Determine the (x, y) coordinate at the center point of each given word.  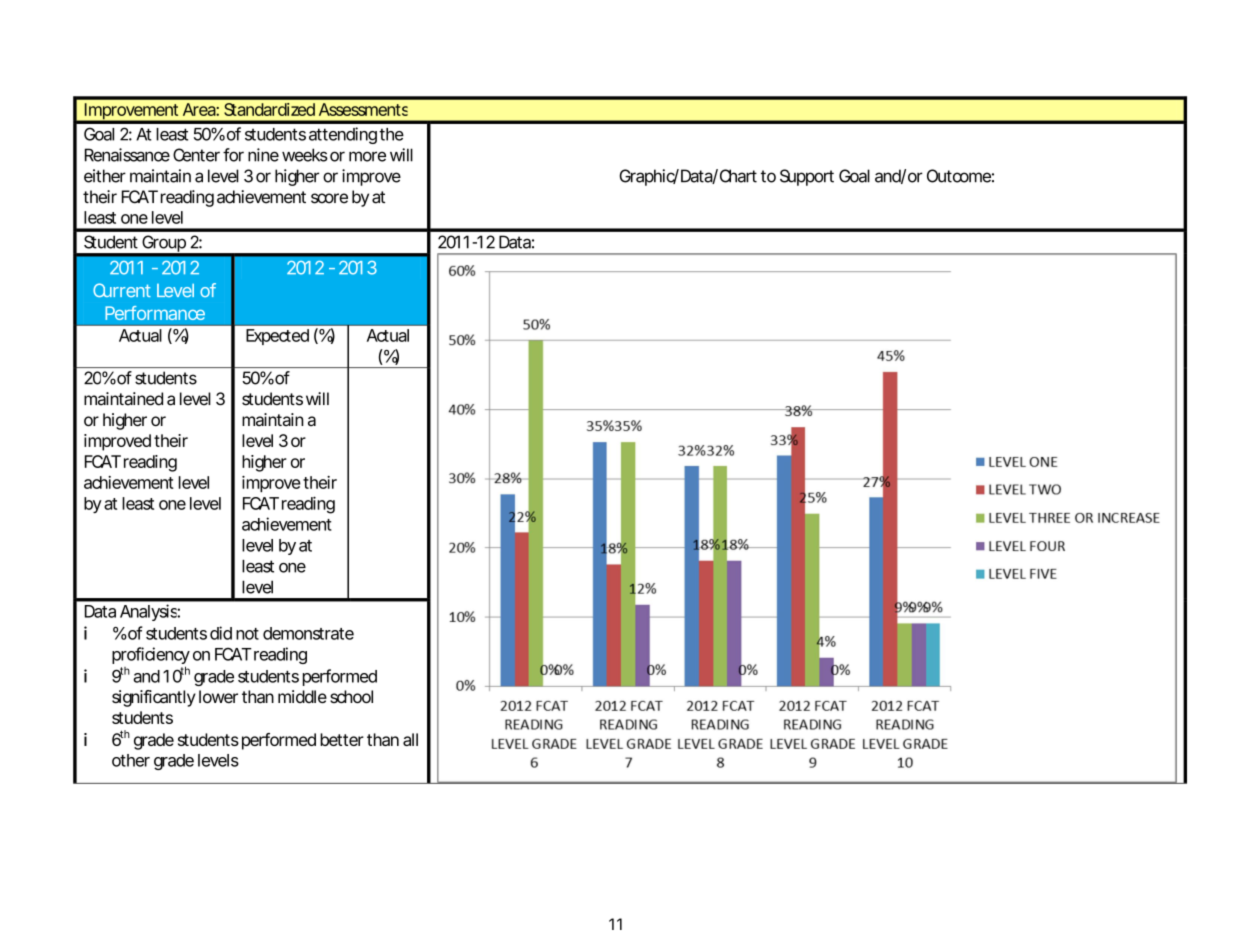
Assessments (363, 109)
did (221, 633)
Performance (155, 313)
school (351, 696)
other (131, 760)
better (342, 739)
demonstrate (308, 633)
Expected (277, 337)
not (247, 634)
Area (200, 109)
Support (807, 177)
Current (122, 290)
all (410, 739)
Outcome (959, 176)
